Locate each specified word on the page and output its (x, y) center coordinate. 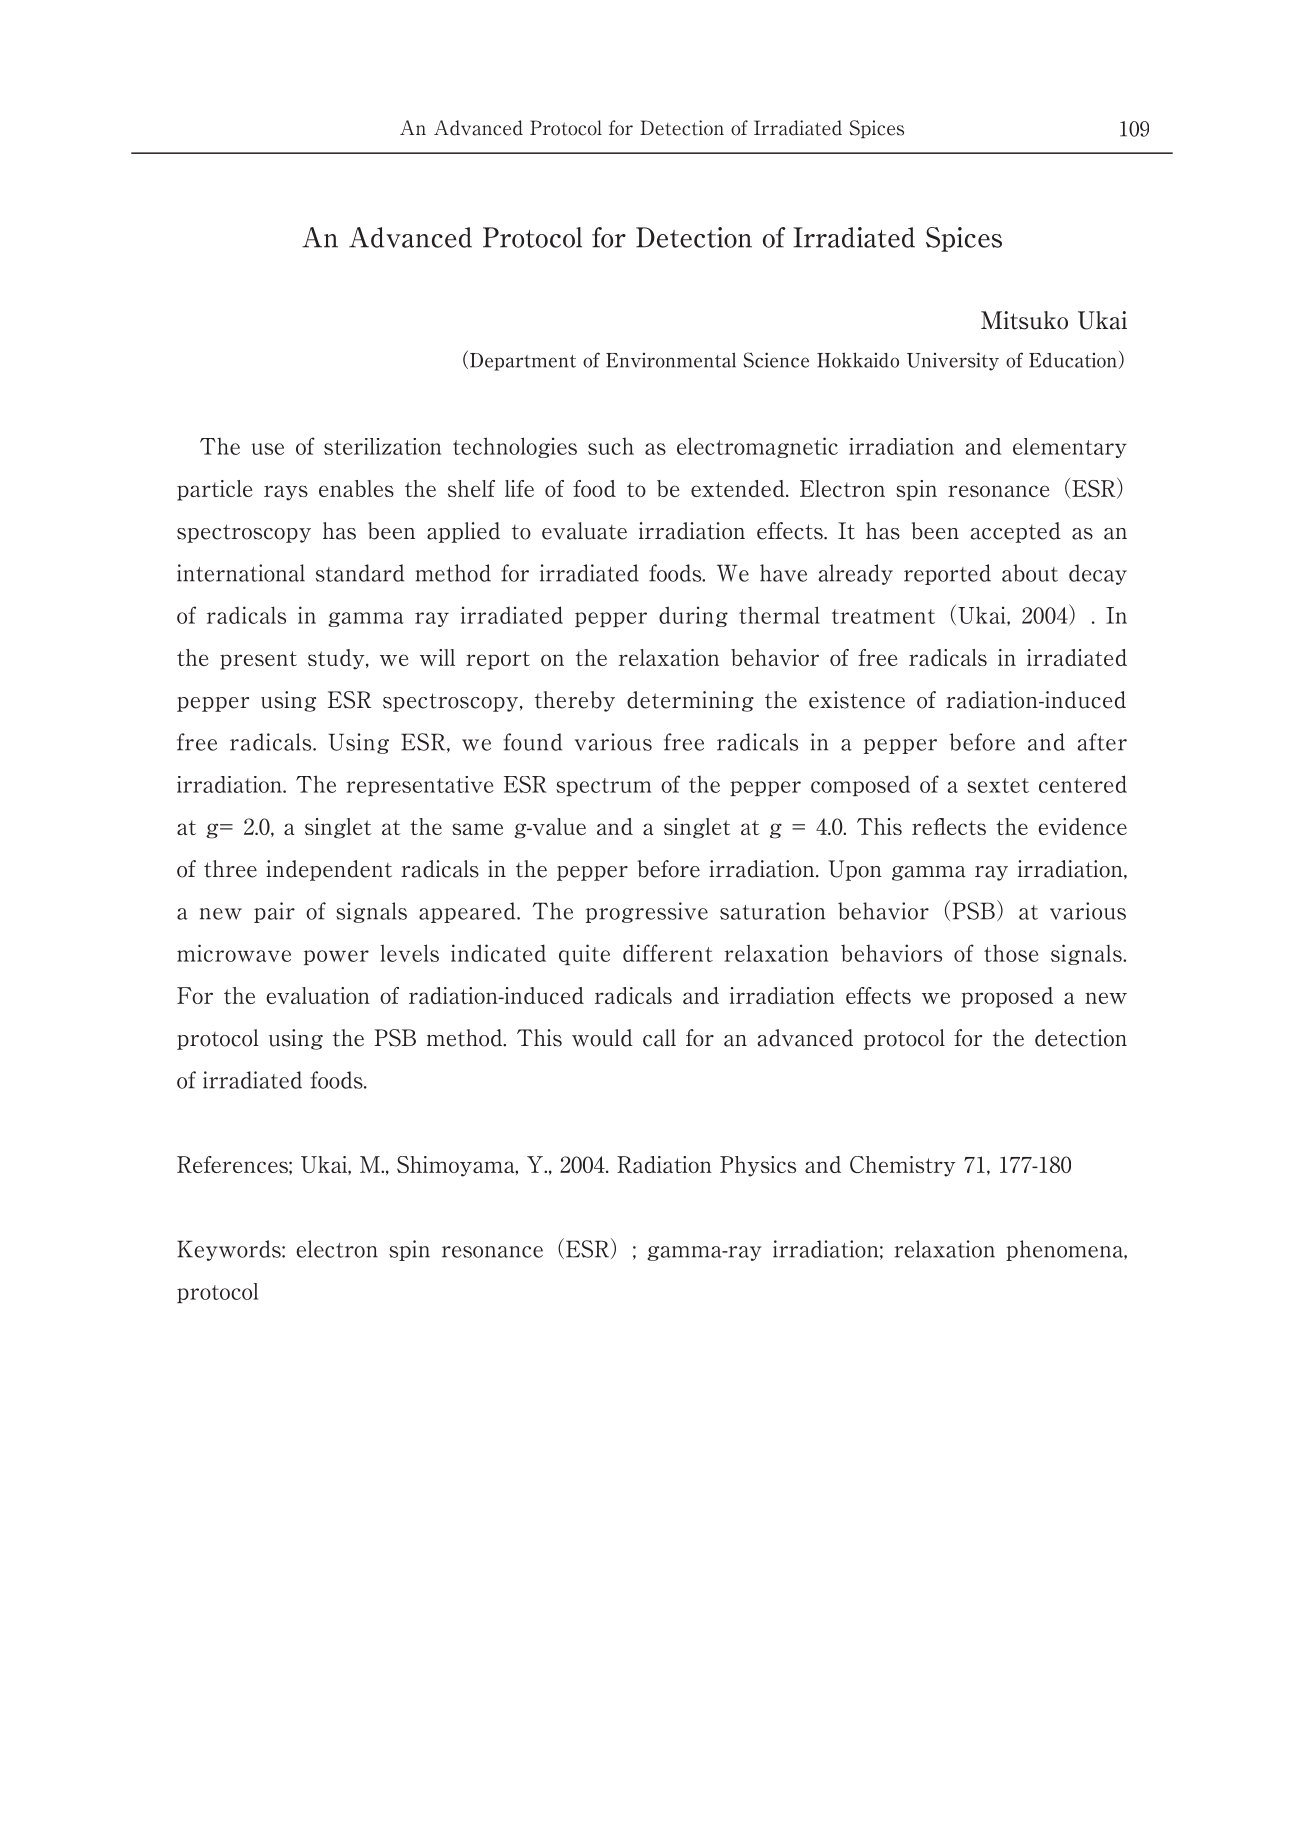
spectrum (603, 787)
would (602, 1038)
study (337, 659)
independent (329, 870)
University (953, 361)
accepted (1016, 532)
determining (690, 701)
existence (857, 700)
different (668, 953)
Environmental (671, 360)
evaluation (318, 995)
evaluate (584, 531)
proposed (1007, 997)
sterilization (382, 446)
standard (360, 573)
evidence (1082, 826)
